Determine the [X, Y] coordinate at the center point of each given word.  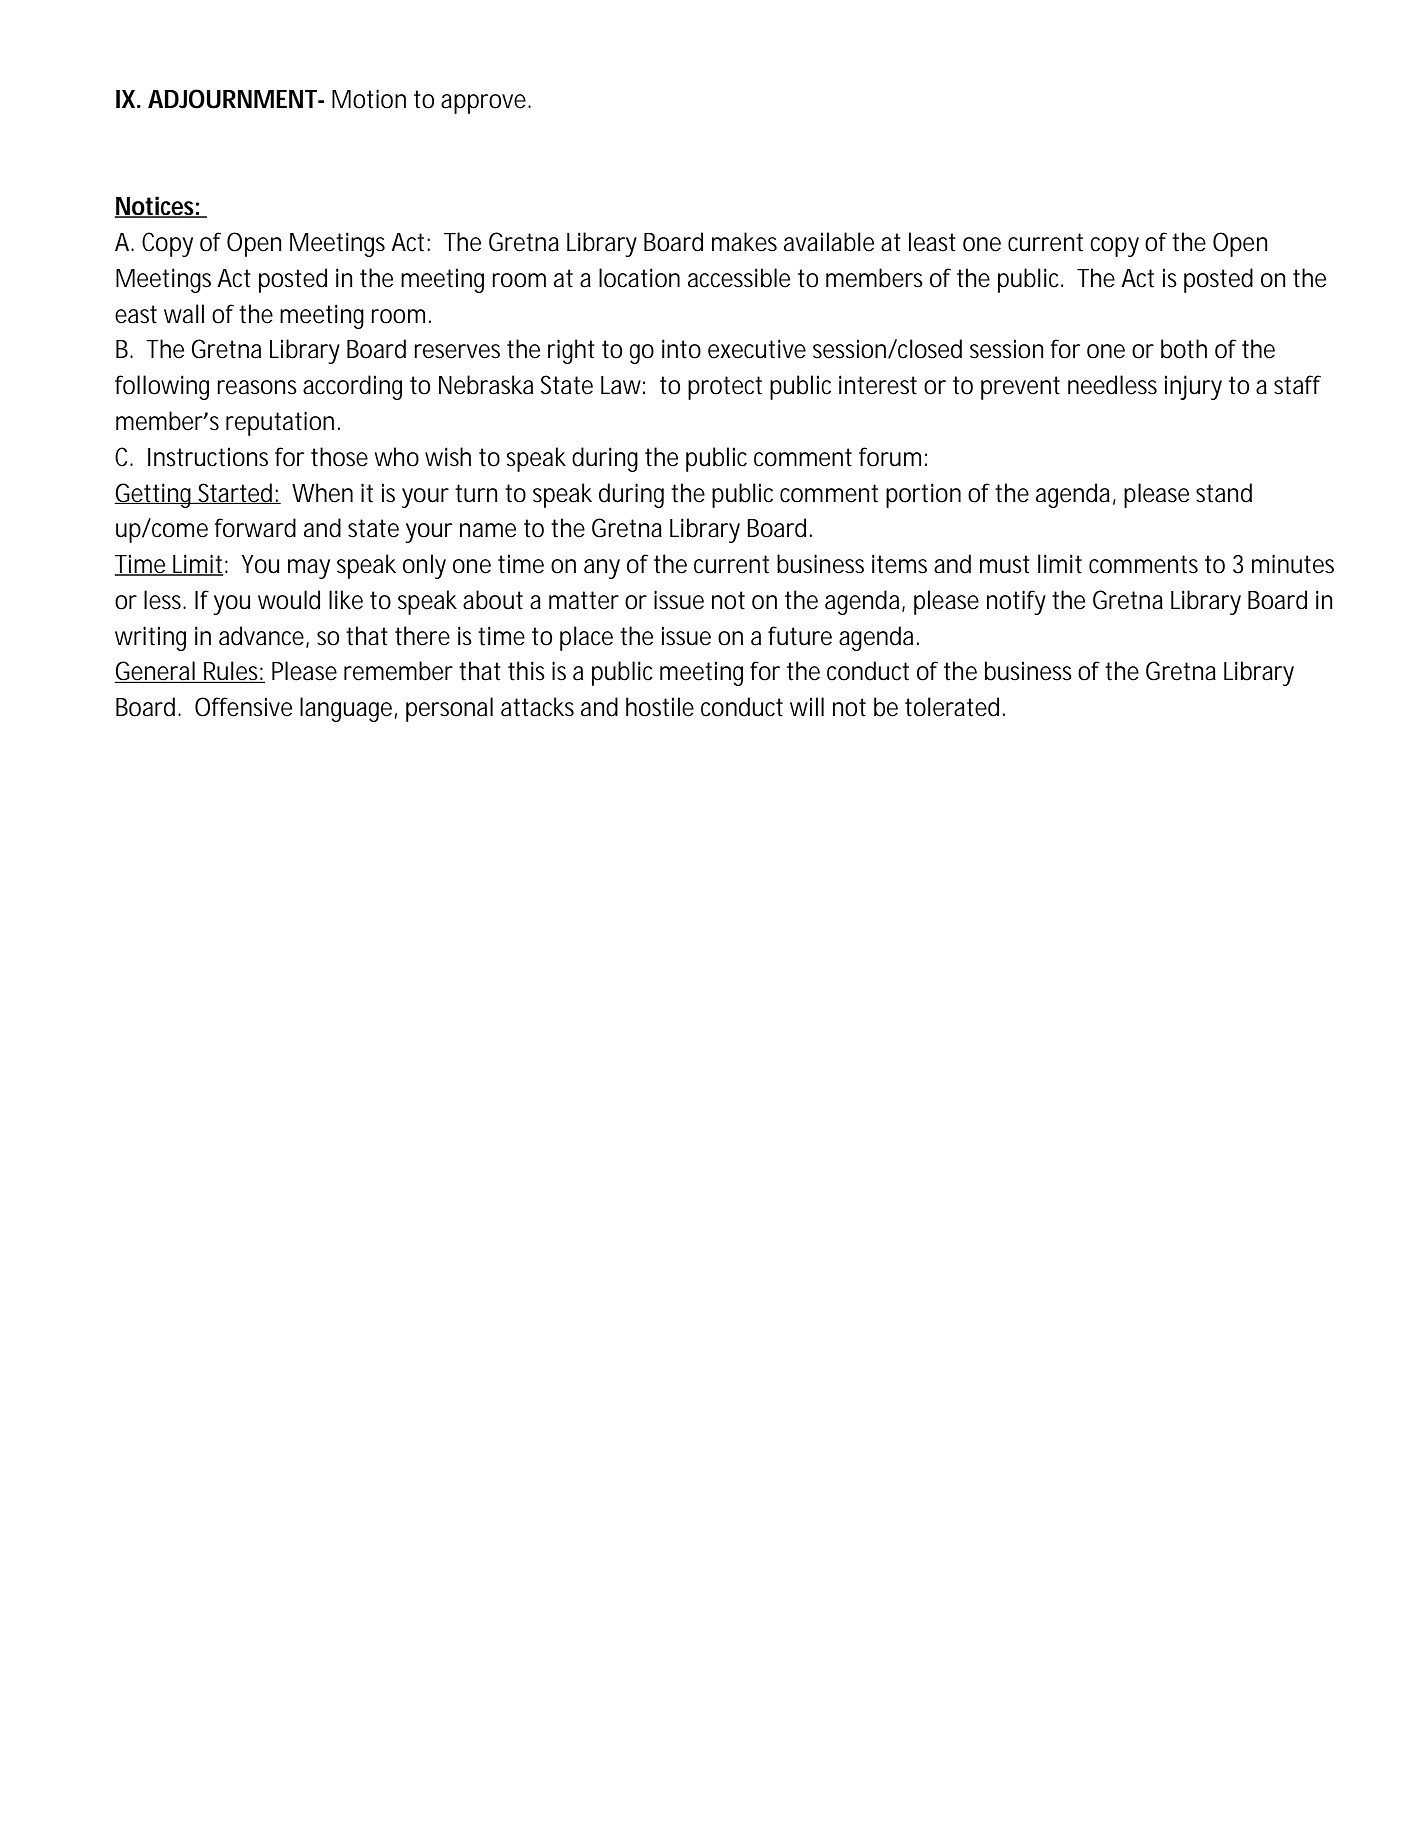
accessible [739, 278]
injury [1193, 387]
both [1184, 349]
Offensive [243, 707]
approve [485, 104]
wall [184, 314]
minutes [1293, 564]
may [309, 569]
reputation [280, 423]
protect [725, 388]
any [602, 569]
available [829, 242]
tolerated [952, 707]
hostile [660, 707]
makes [744, 242]
